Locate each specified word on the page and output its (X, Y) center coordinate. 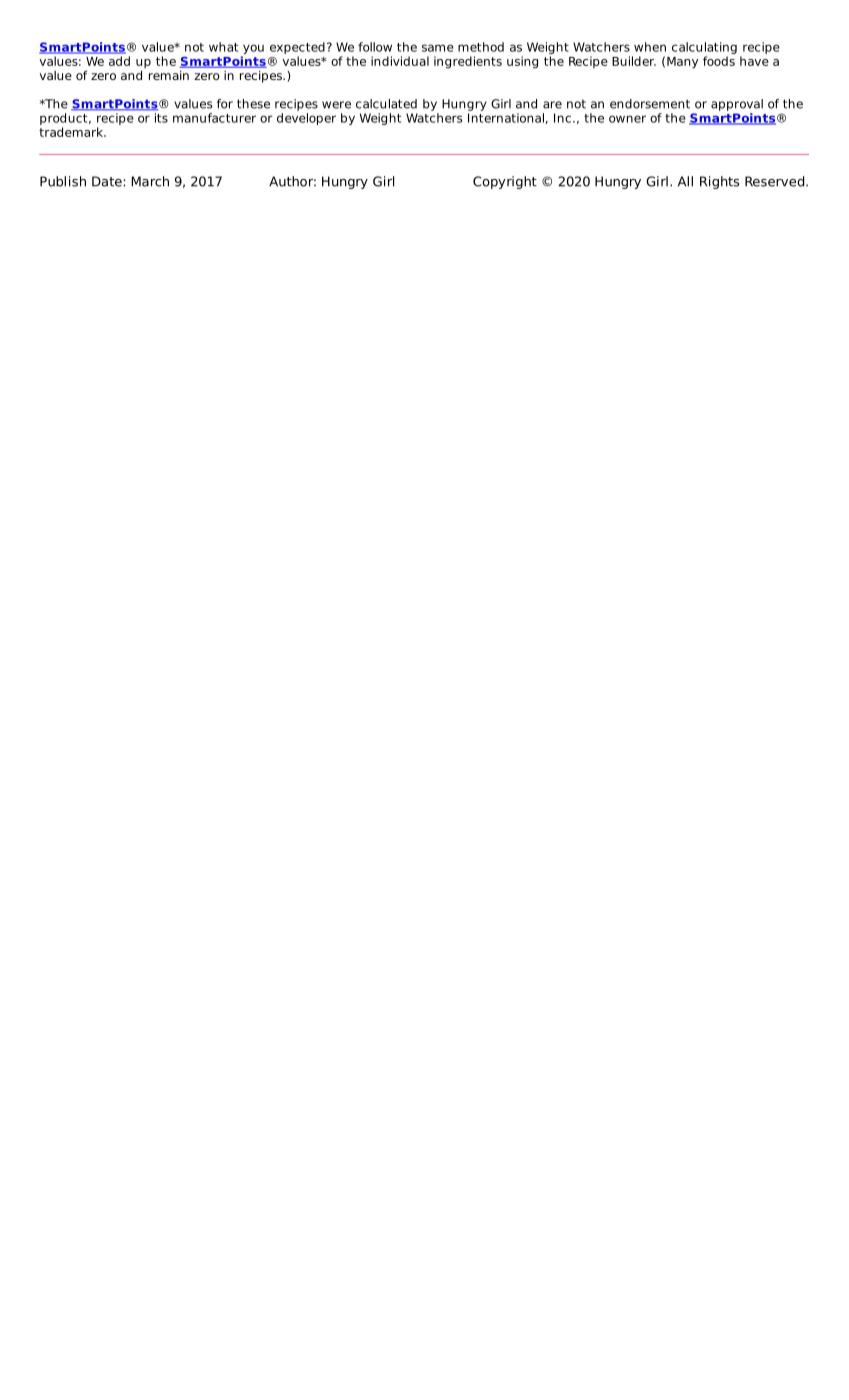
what (223, 47)
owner (627, 119)
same (438, 48)
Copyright (505, 182)
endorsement (650, 104)
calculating (704, 48)
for (225, 104)
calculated (386, 104)
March (150, 181)
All (685, 181)
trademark (72, 132)
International (506, 118)
